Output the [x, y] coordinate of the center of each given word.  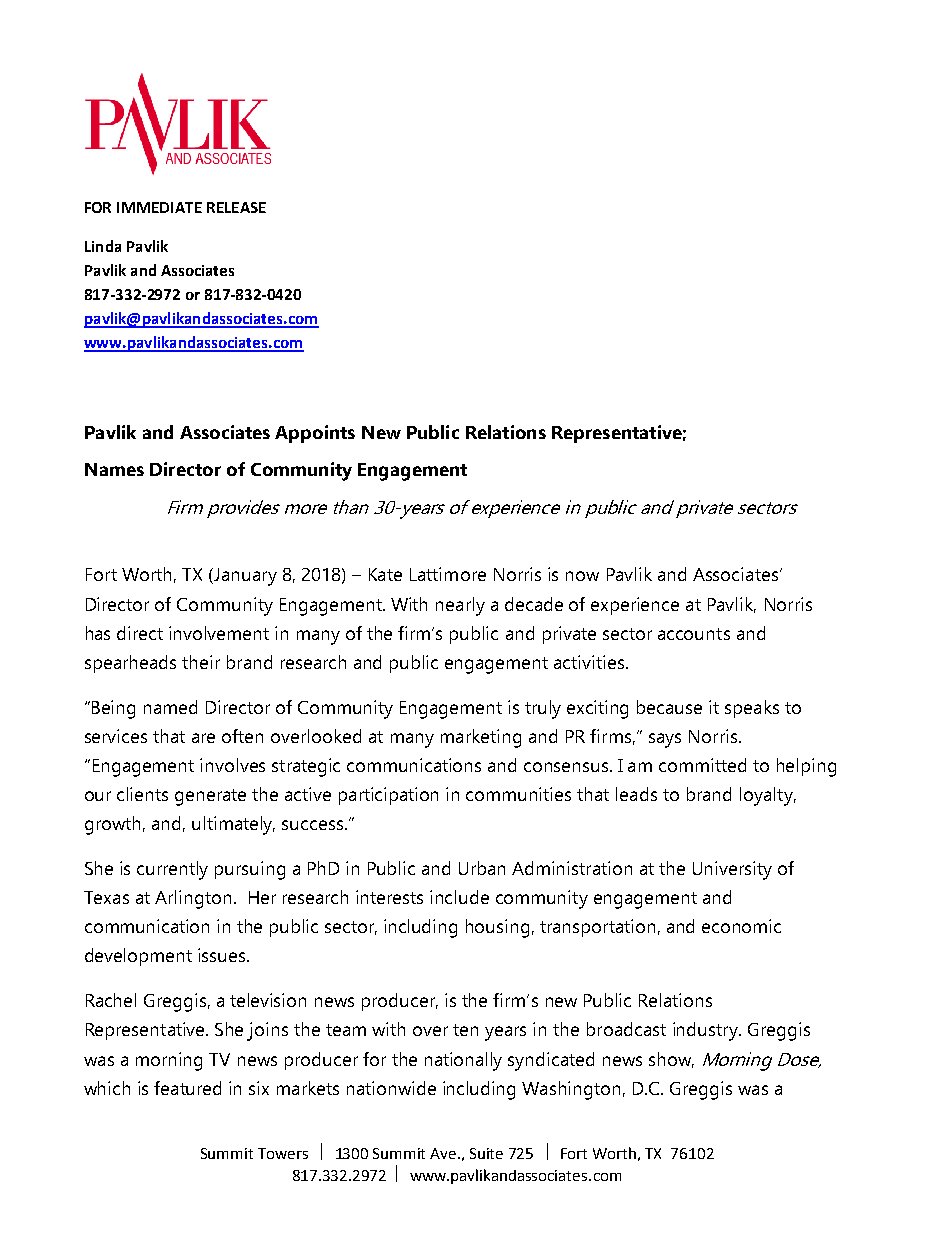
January [244, 577]
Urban [482, 868]
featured [187, 1088]
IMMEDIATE [159, 207]
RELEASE [236, 207]
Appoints [315, 434]
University [732, 870]
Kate [385, 574]
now [582, 576]
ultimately [233, 825]
